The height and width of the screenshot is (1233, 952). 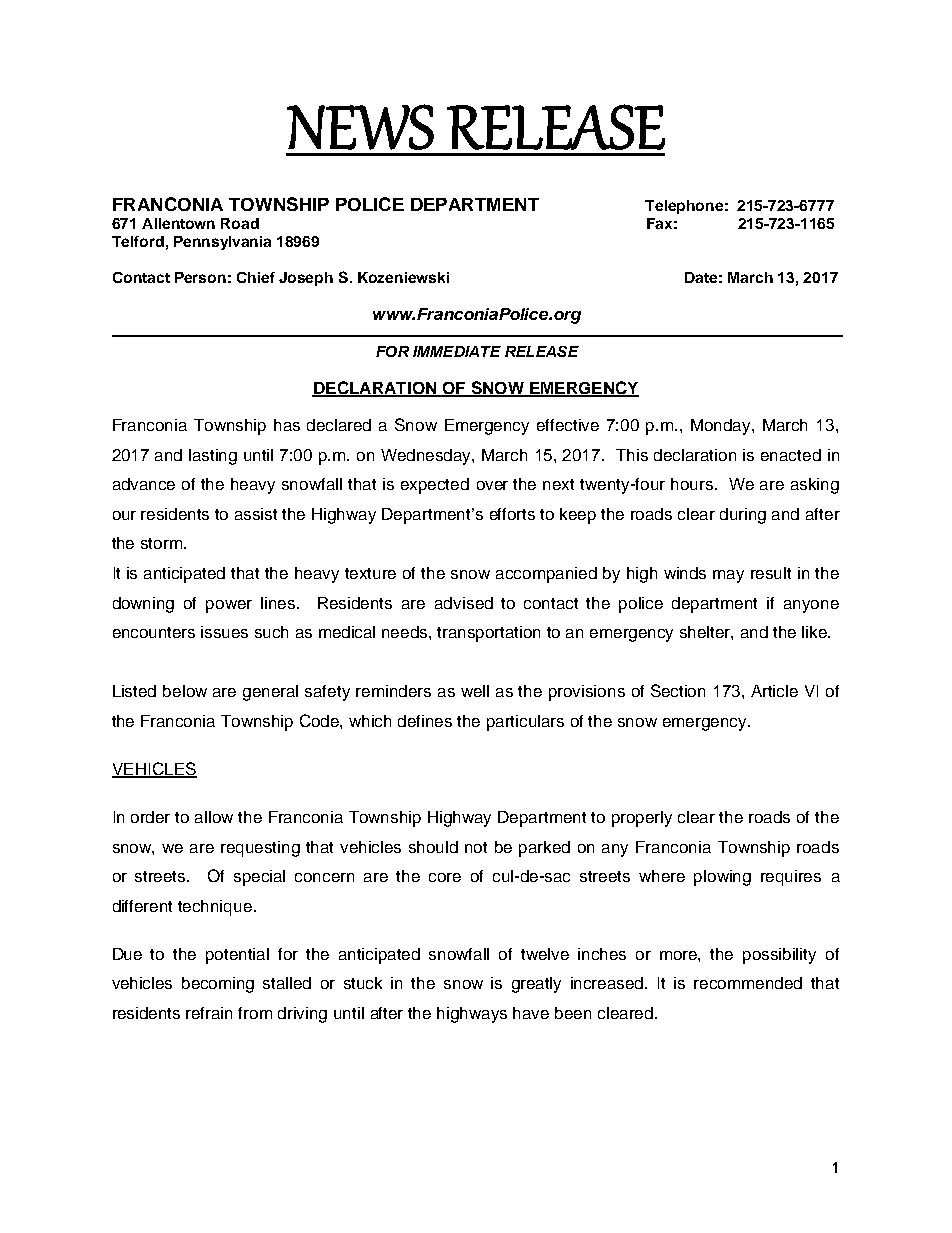 What do you see at coordinates (218, 985) in the screenshot?
I see `becoming` at bounding box center [218, 985].
